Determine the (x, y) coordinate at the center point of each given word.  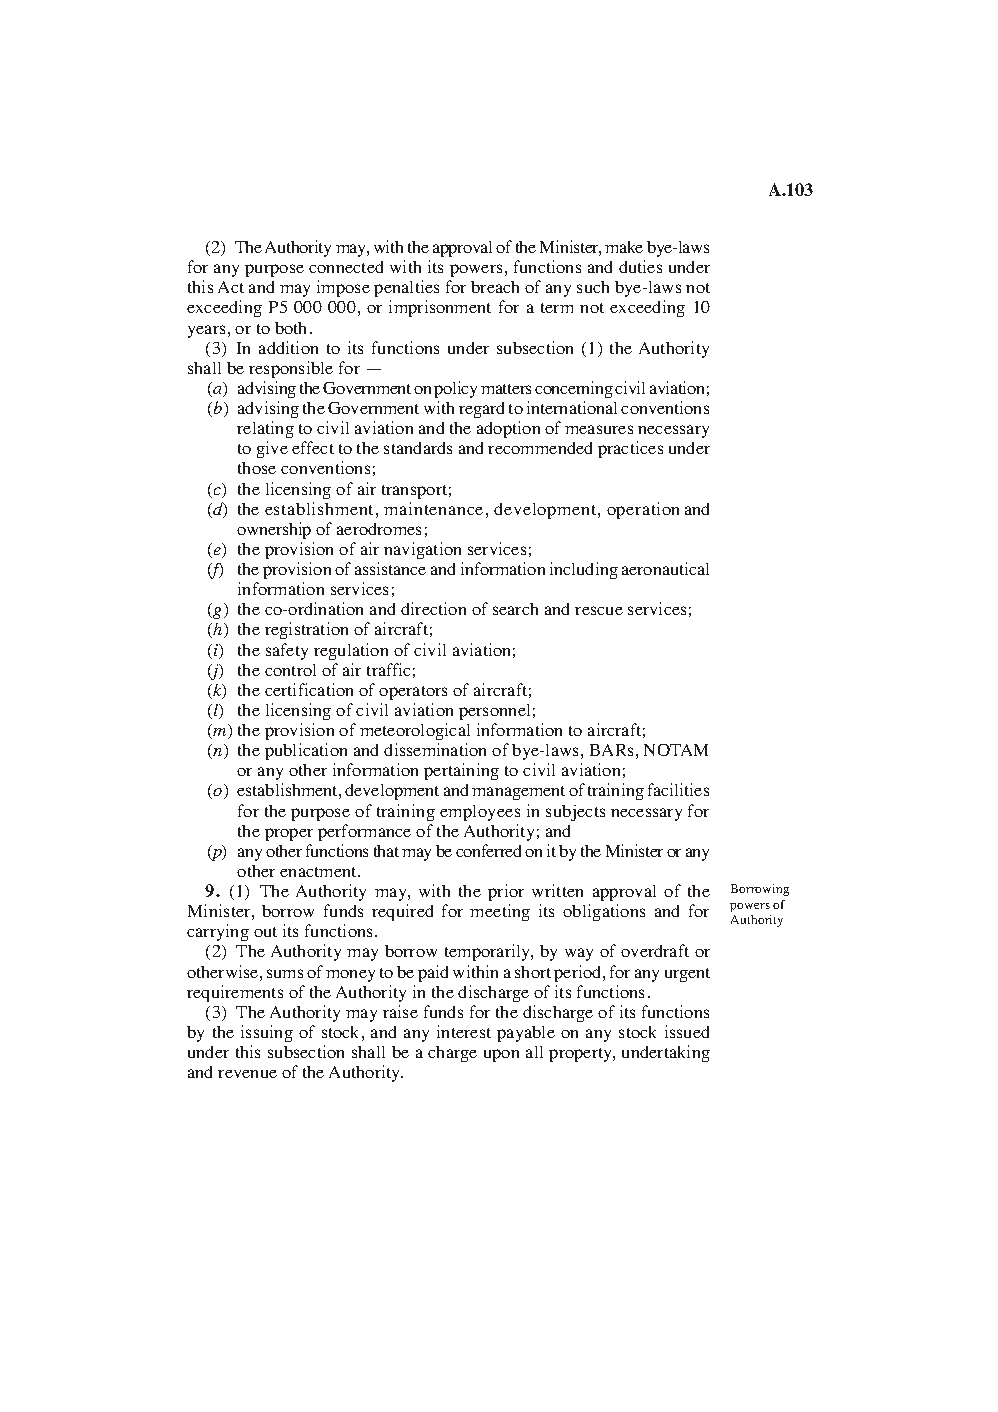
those (257, 468)
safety (287, 651)
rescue (599, 610)
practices (630, 449)
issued (687, 1031)
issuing (267, 1033)
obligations (604, 912)
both (290, 328)
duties (640, 266)
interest (464, 1031)
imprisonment (440, 308)
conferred (488, 850)
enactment (319, 872)
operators (413, 693)
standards (418, 448)
